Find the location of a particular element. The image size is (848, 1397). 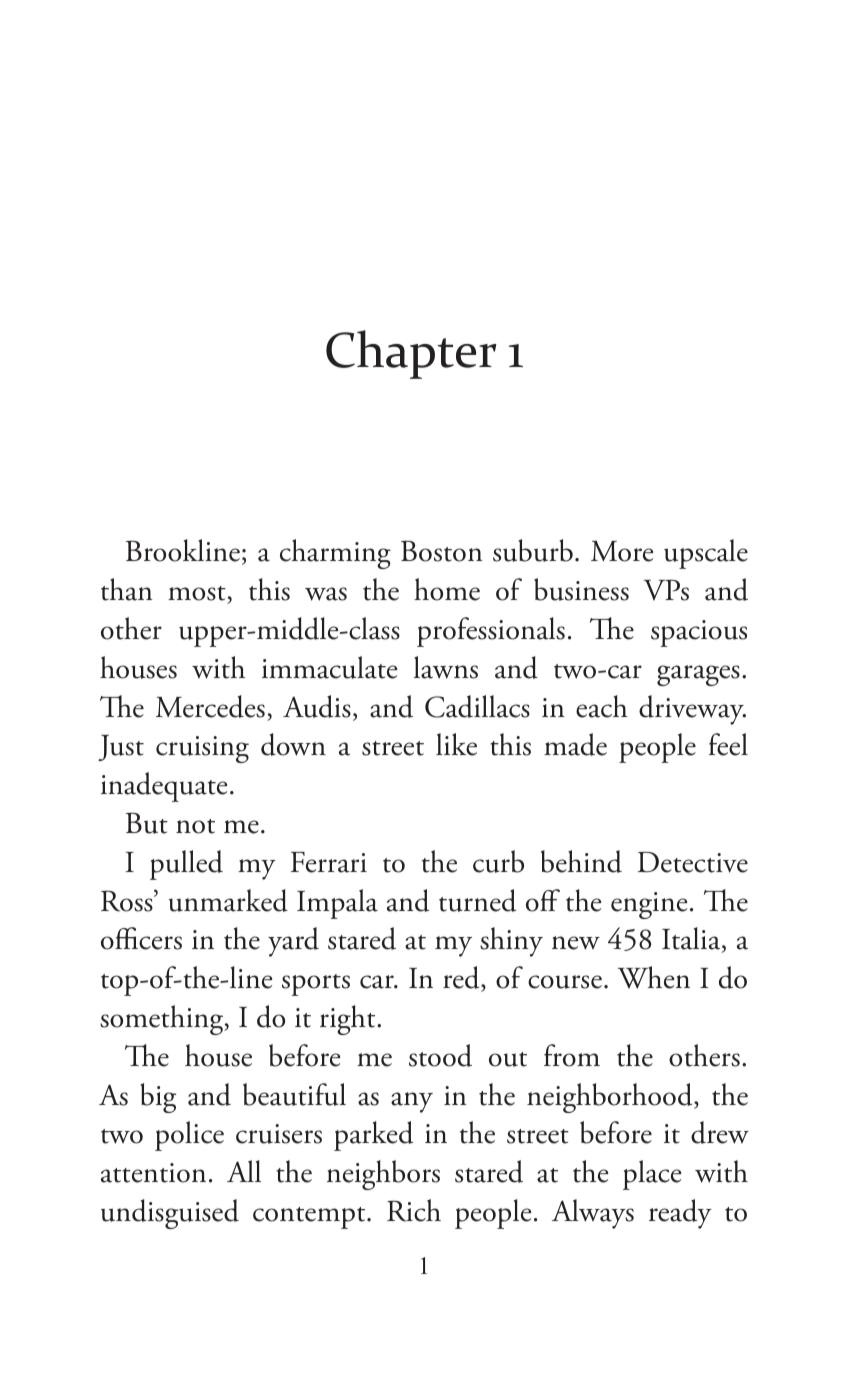

most is located at coordinates (198, 595).
